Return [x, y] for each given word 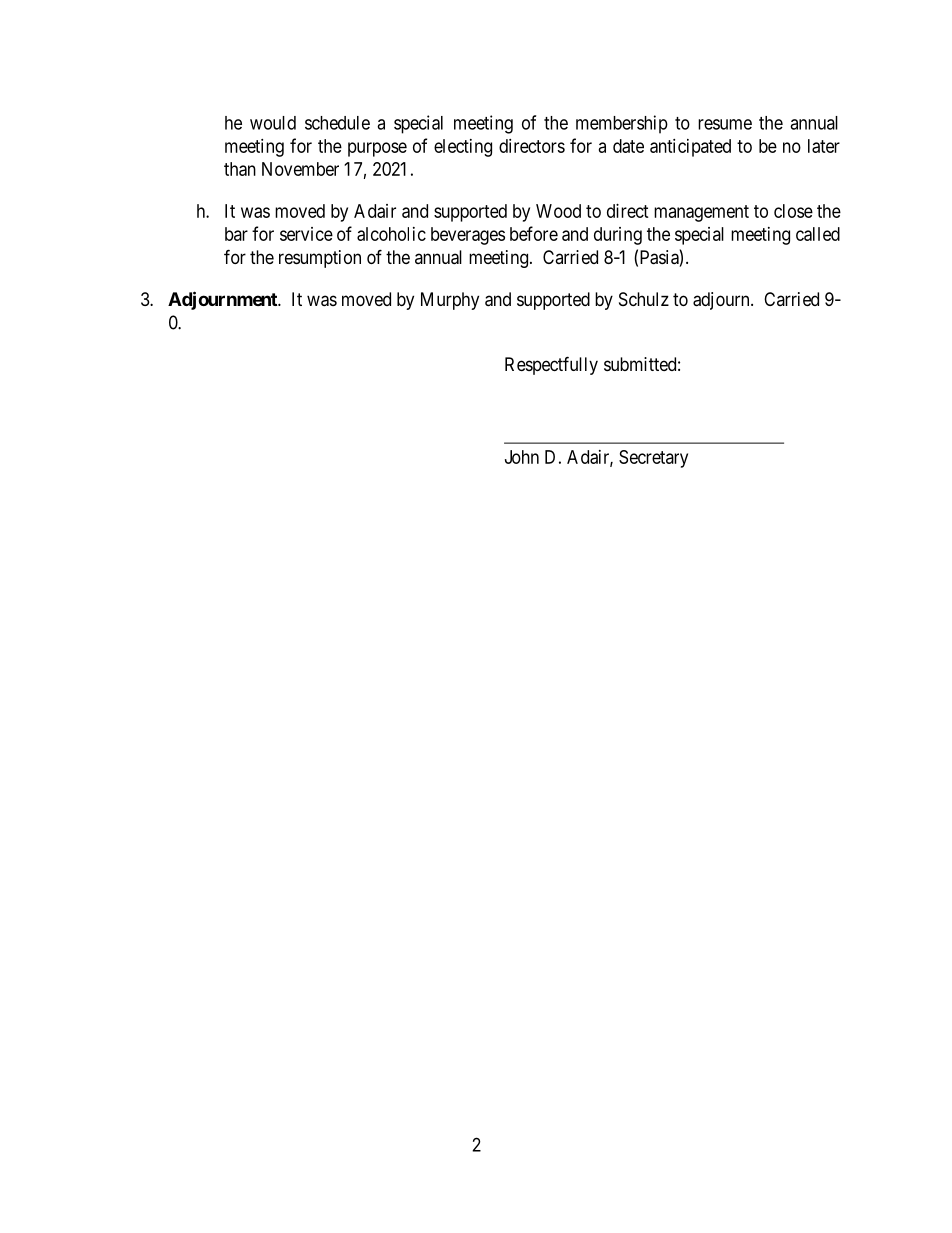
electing [463, 148]
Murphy [450, 301]
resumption [320, 259]
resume [725, 124]
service [306, 234]
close [793, 211]
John [522, 457]
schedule [337, 123]
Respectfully [551, 365]
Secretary [653, 459]
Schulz [644, 299]
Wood [558, 211]
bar [236, 234]
